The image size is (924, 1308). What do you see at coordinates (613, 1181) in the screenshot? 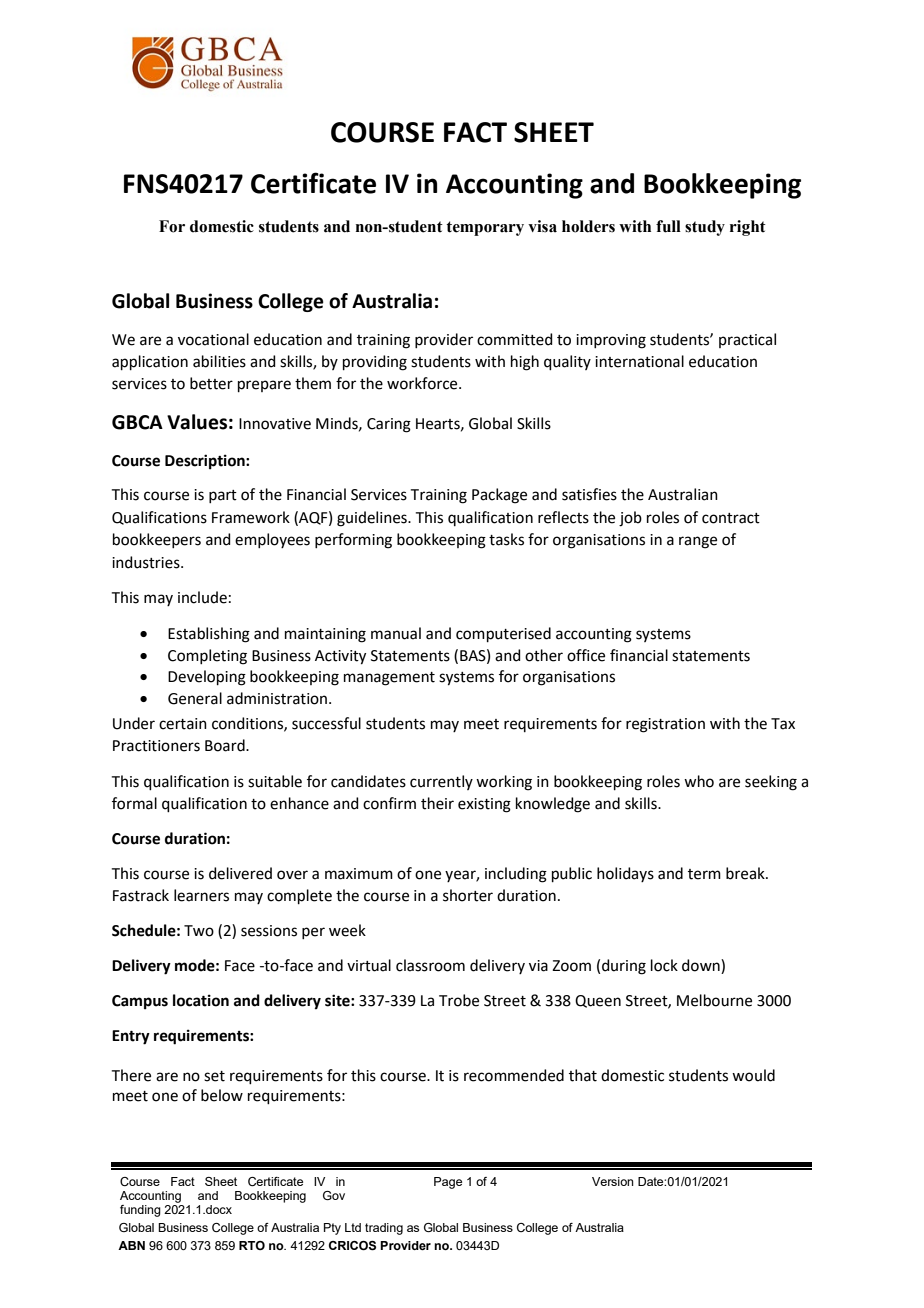
I see `Version` at bounding box center [613, 1181].
